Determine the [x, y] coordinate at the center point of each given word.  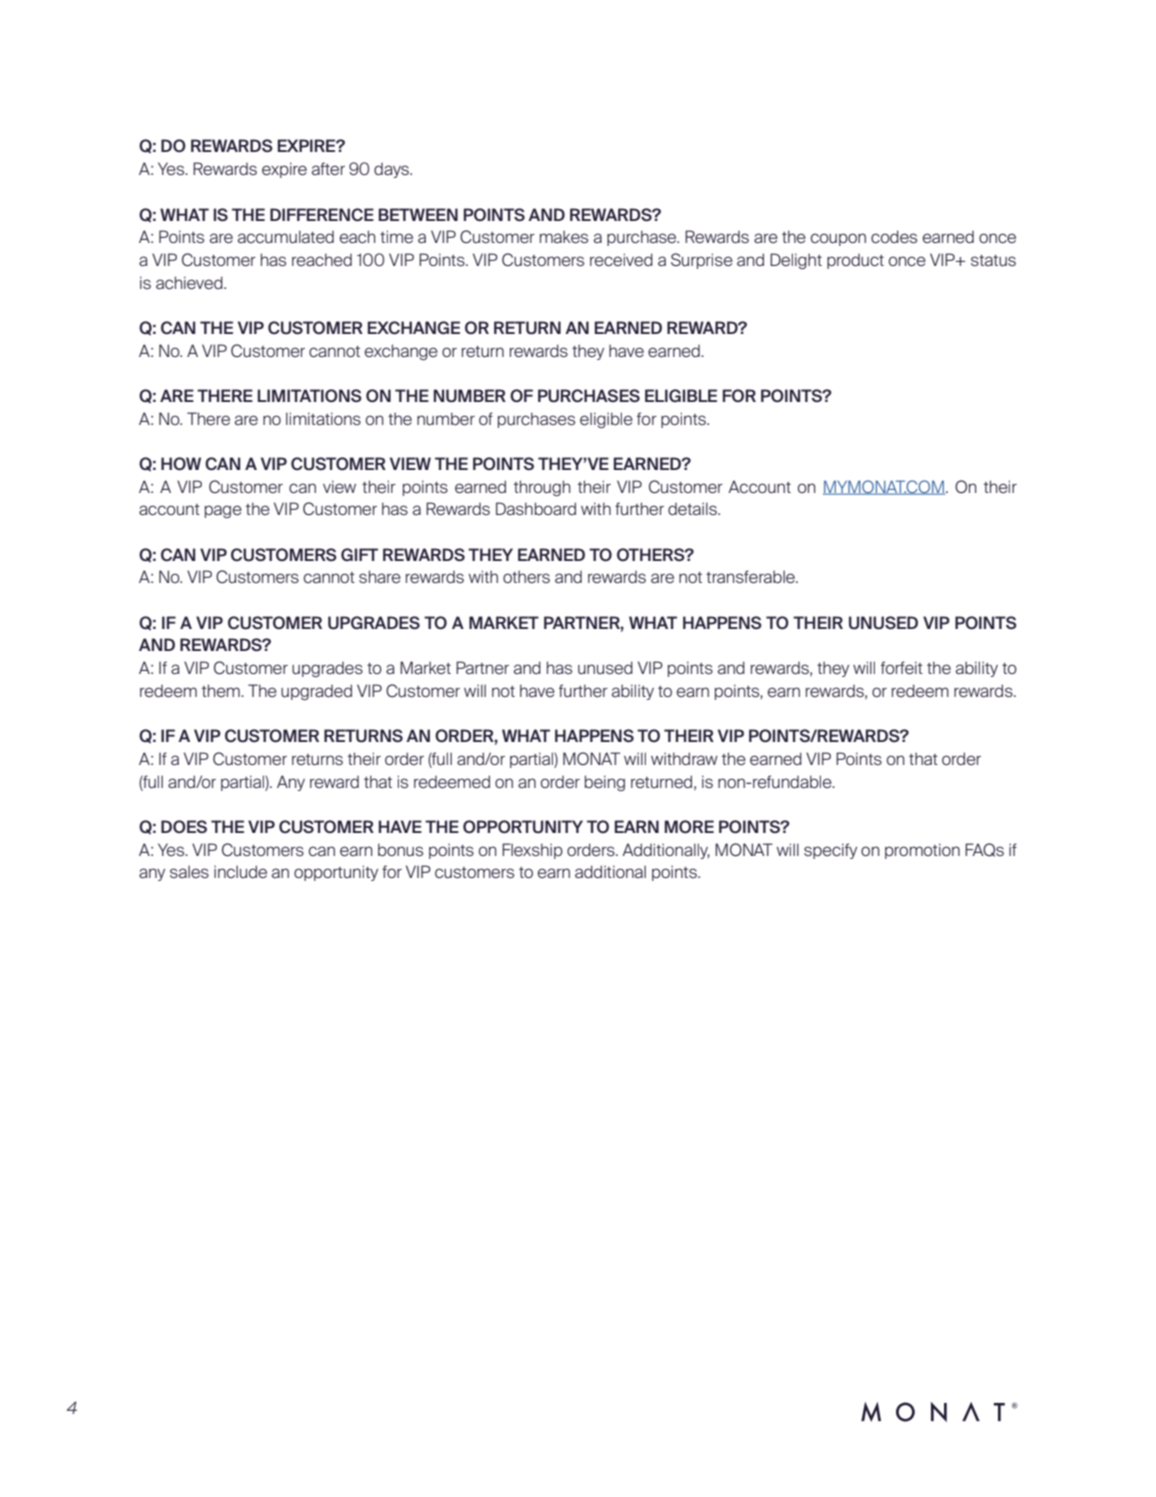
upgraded [316, 692]
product [855, 261]
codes [894, 236]
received [621, 259]
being [605, 783]
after [328, 168]
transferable [752, 576]
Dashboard [536, 508]
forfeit [902, 667]
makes [564, 236]
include [240, 871]
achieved [190, 282]
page [223, 511]
